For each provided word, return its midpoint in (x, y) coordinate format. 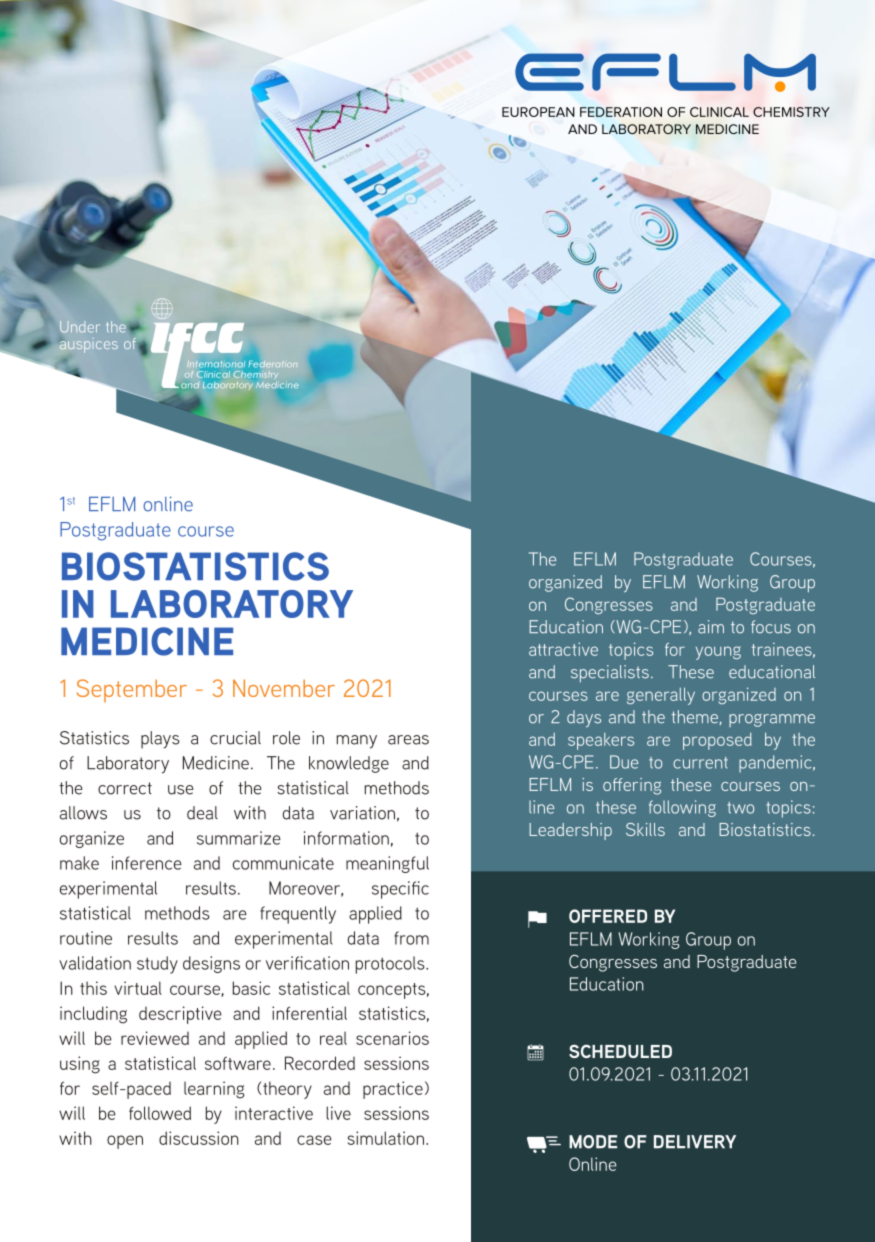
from (411, 938)
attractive (563, 649)
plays (160, 740)
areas (408, 740)
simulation (386, 1138)
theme (694, 717)
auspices (89, 345)
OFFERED (608, 916)
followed (160, 1113)
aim (711, 627)
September (132, 690)
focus (771, 627)
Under (80, 327)
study (157, 965)
